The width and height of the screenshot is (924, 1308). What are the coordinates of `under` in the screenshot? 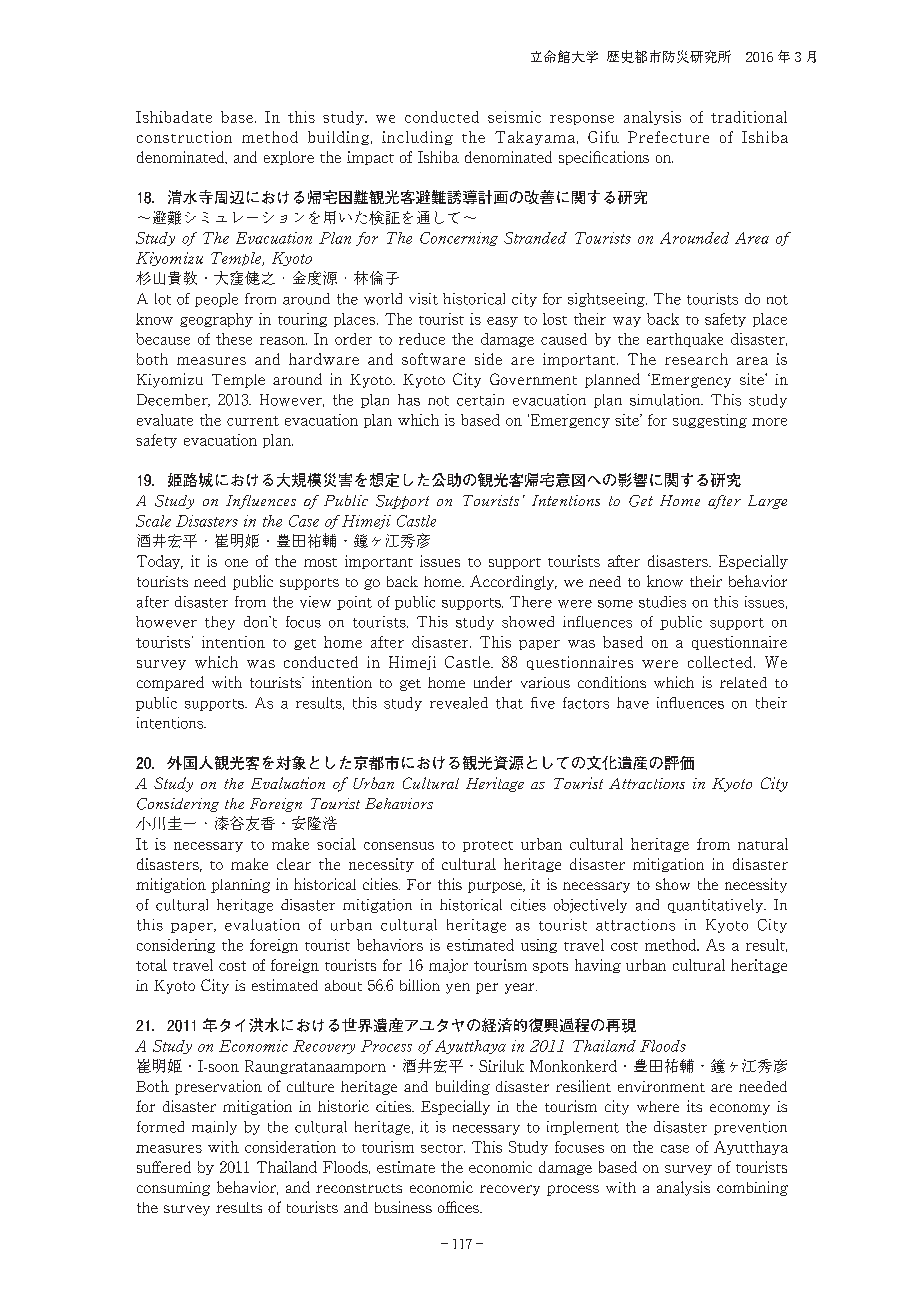 It's located at (493, 682).
